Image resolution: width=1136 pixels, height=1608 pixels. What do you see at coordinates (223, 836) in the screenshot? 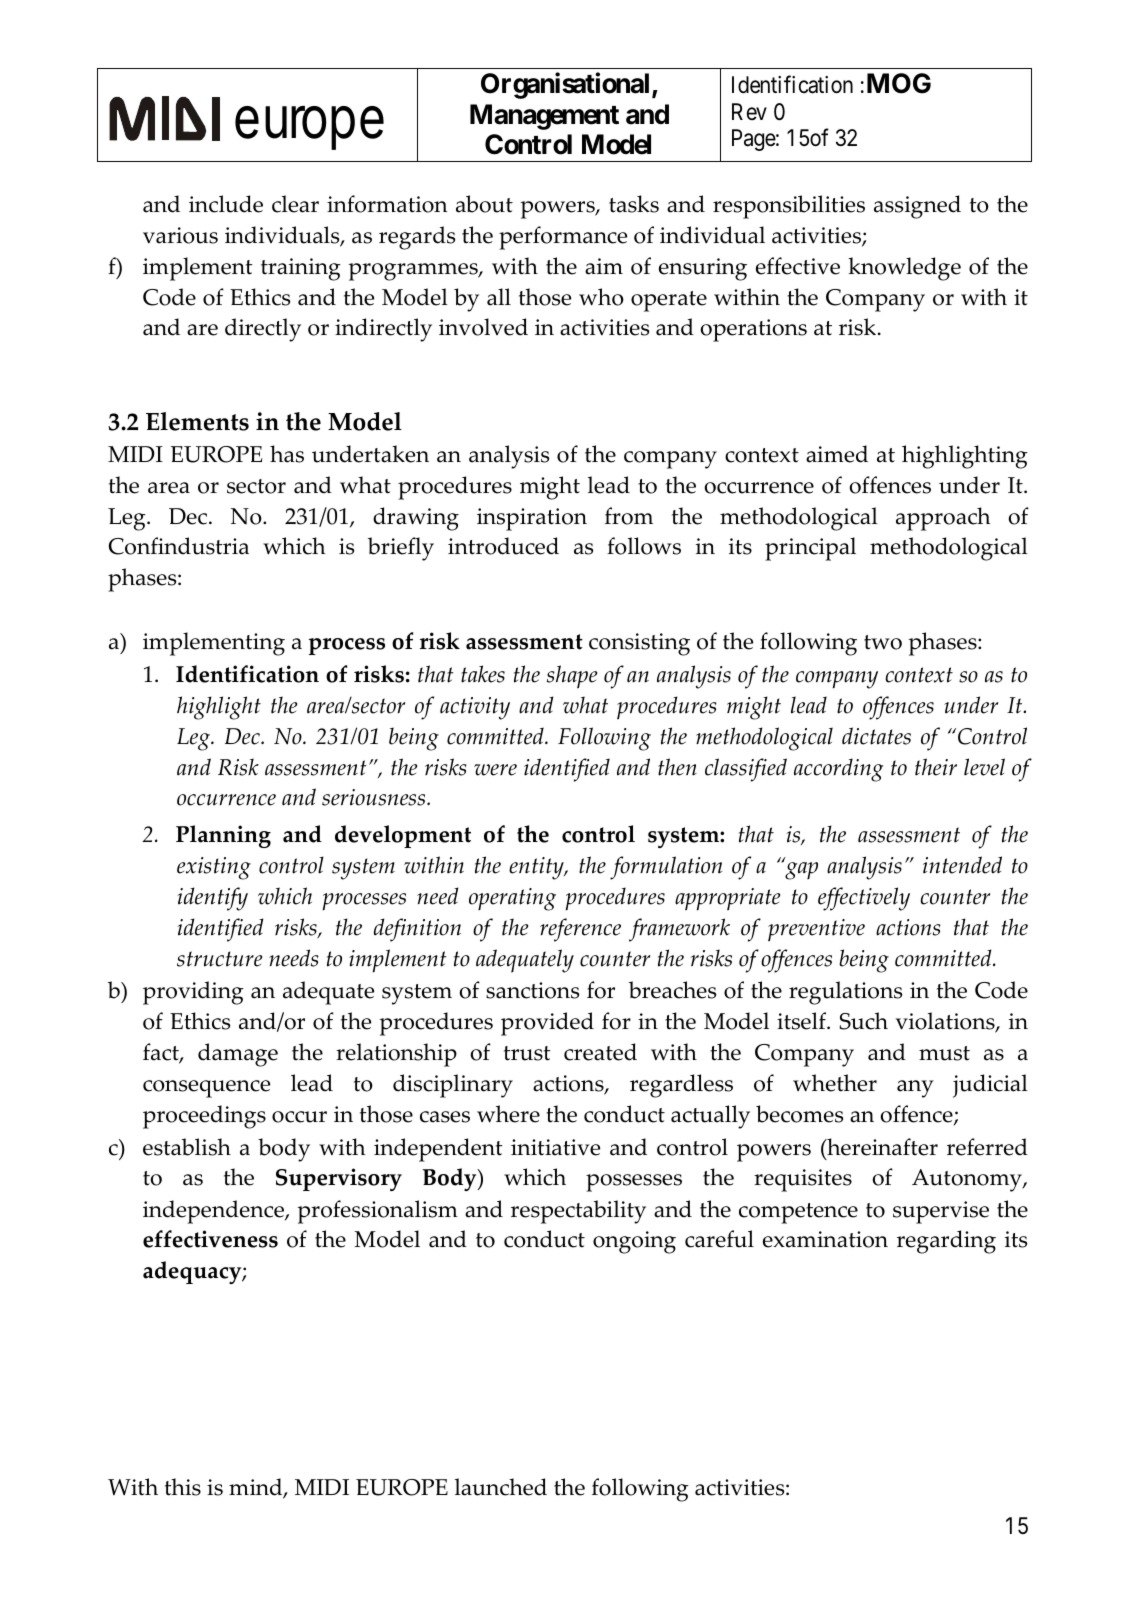
I see `Planning` at bounding box center [223, 836].
